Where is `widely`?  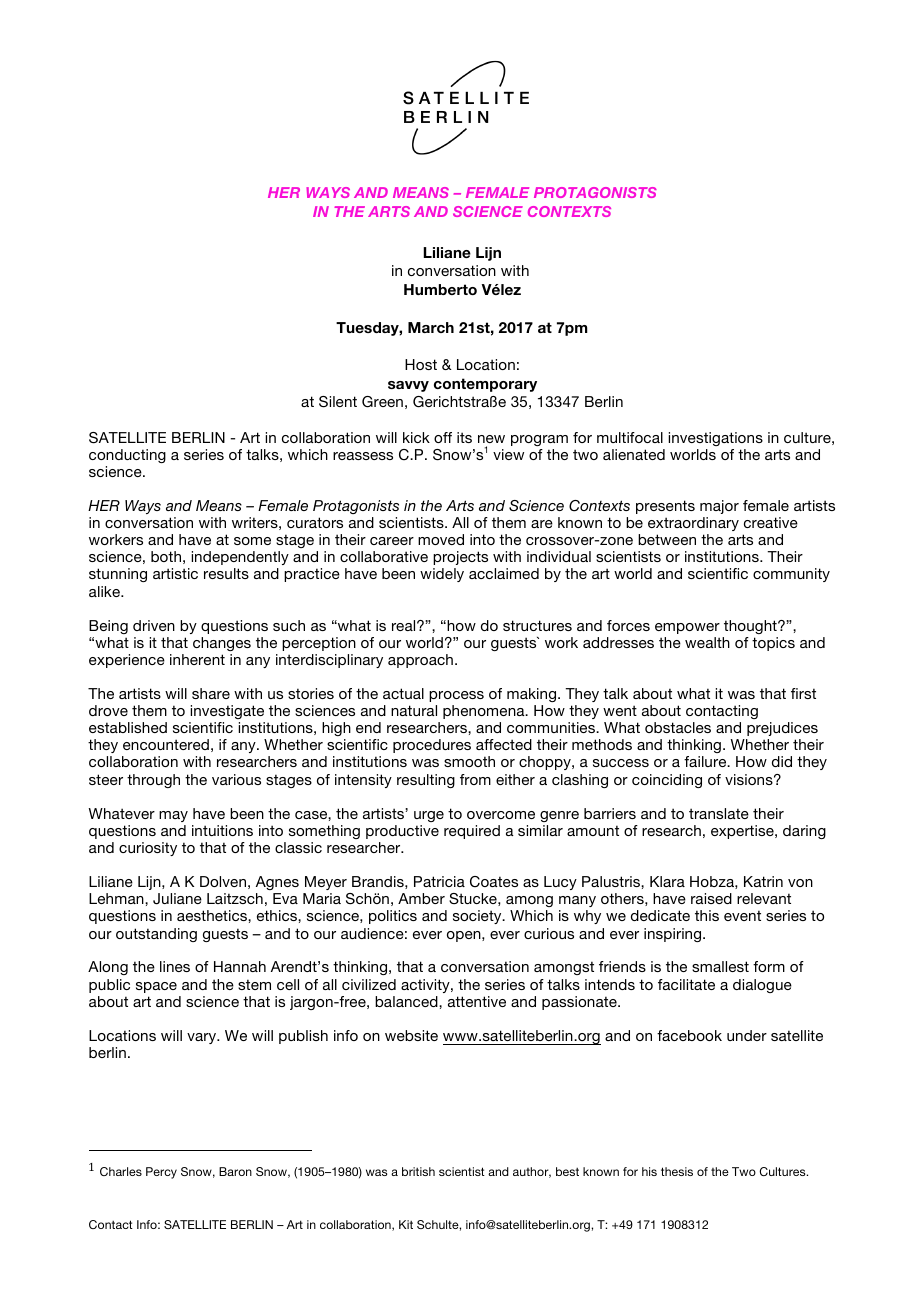
widely is located at coordinates (442, 575).
